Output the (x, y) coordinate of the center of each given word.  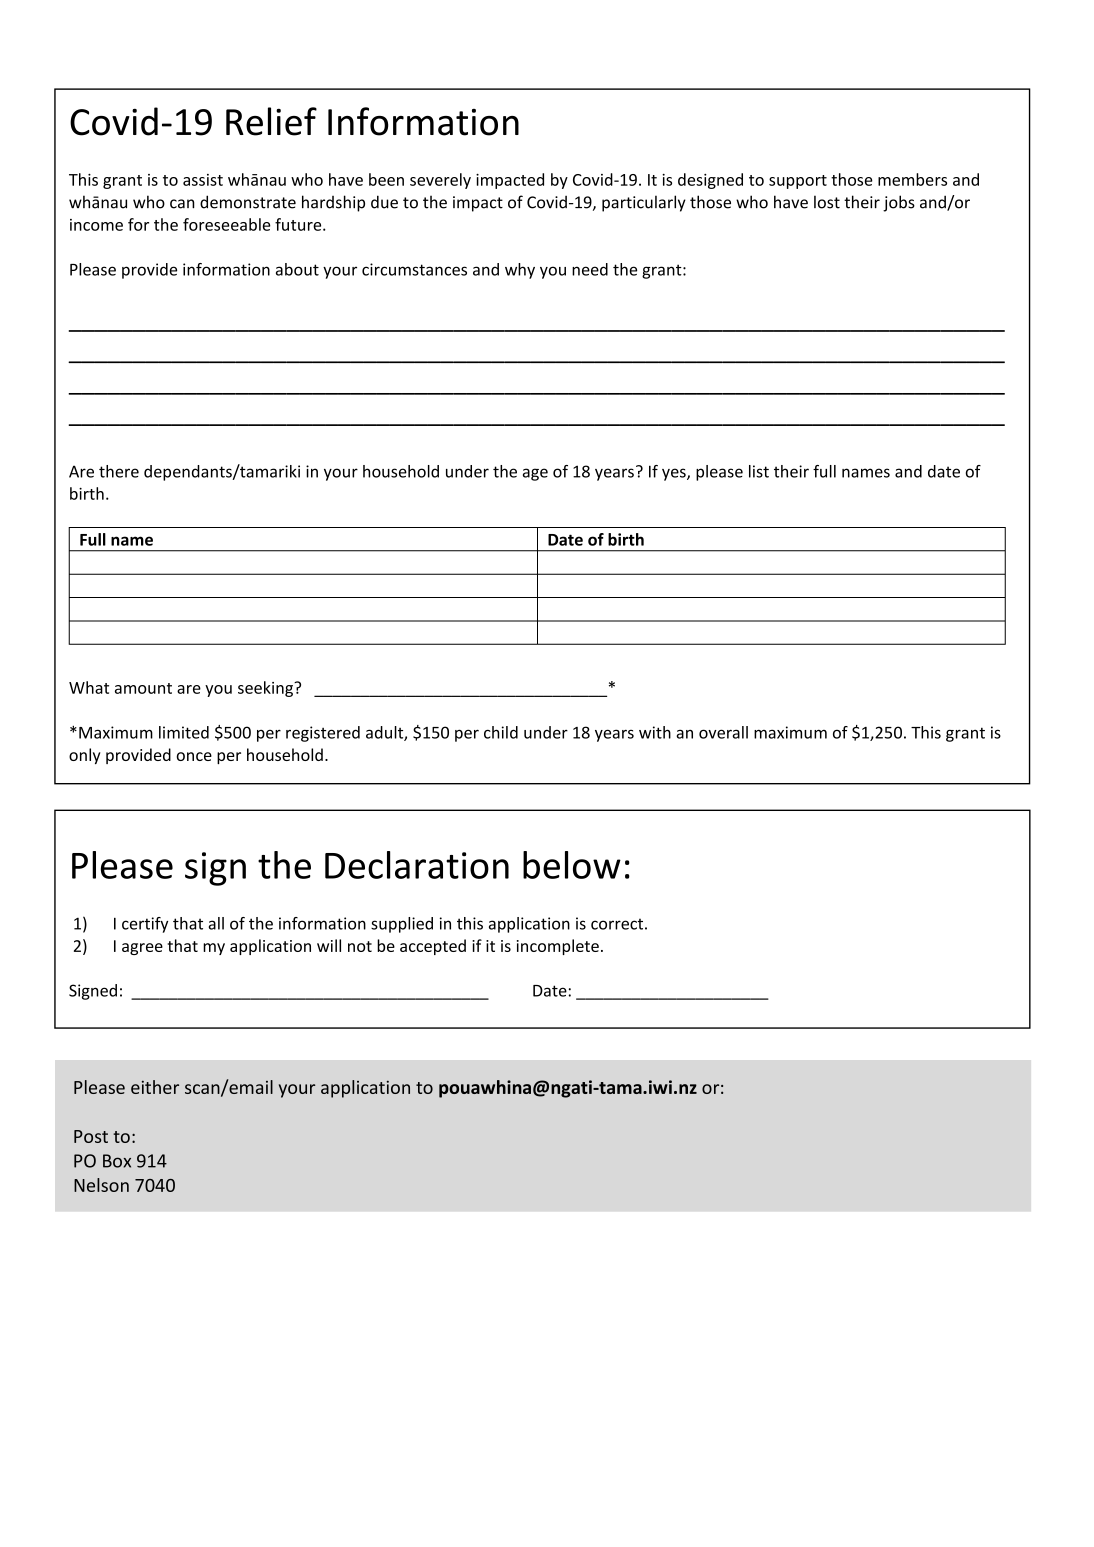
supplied (402, 925)
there (119, 471)
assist (203, 180)
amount (143, 688)
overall (723, 732)
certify (145, 925)
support (798, 182)
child (501, 732)
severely (440, 181)
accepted (433, 947)
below (572, 865)
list (759, 471)
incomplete (558, 947)
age (535, 474)
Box (117, 1161)
